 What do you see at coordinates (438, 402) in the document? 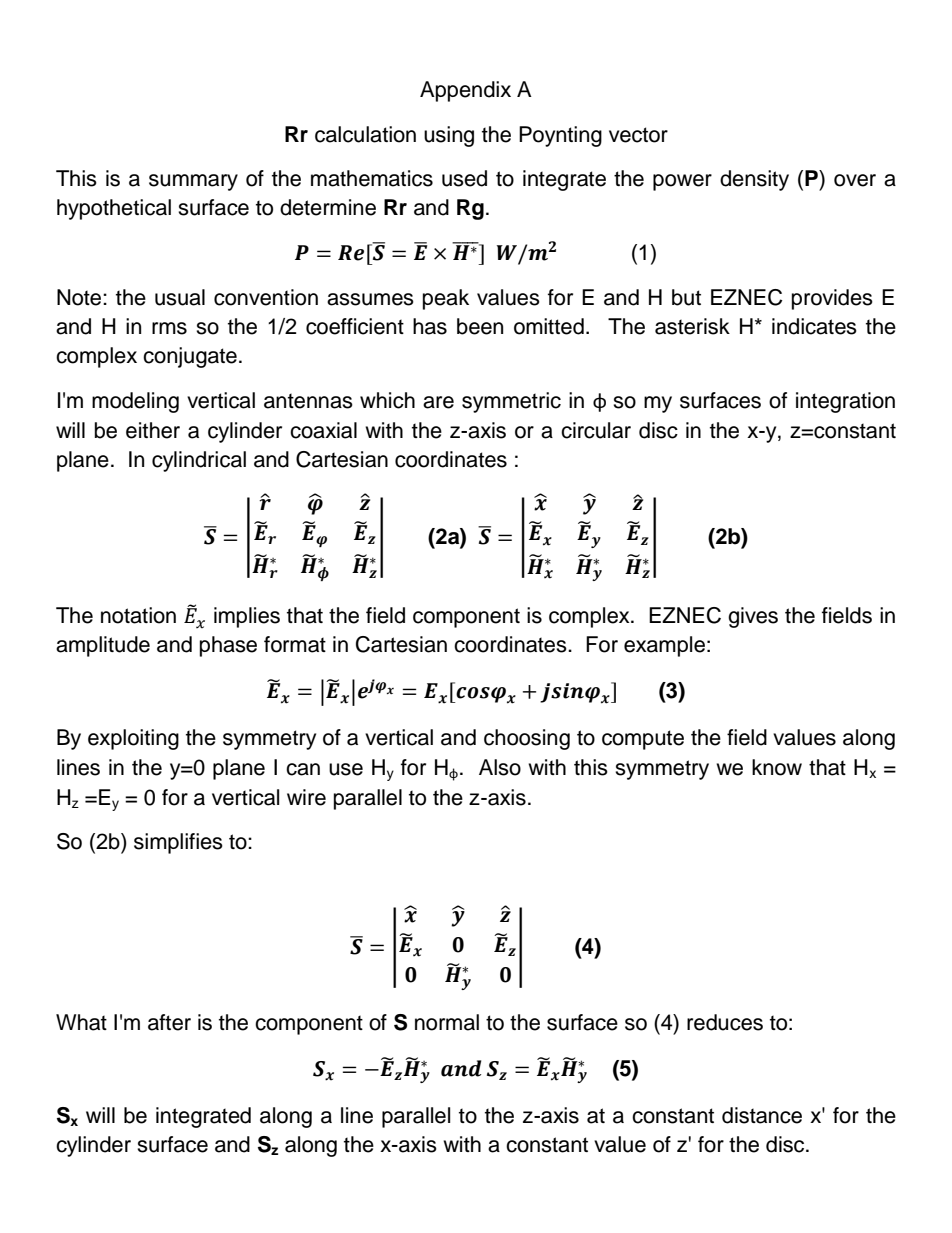
I see `are` at bounding box center [438, 402].
